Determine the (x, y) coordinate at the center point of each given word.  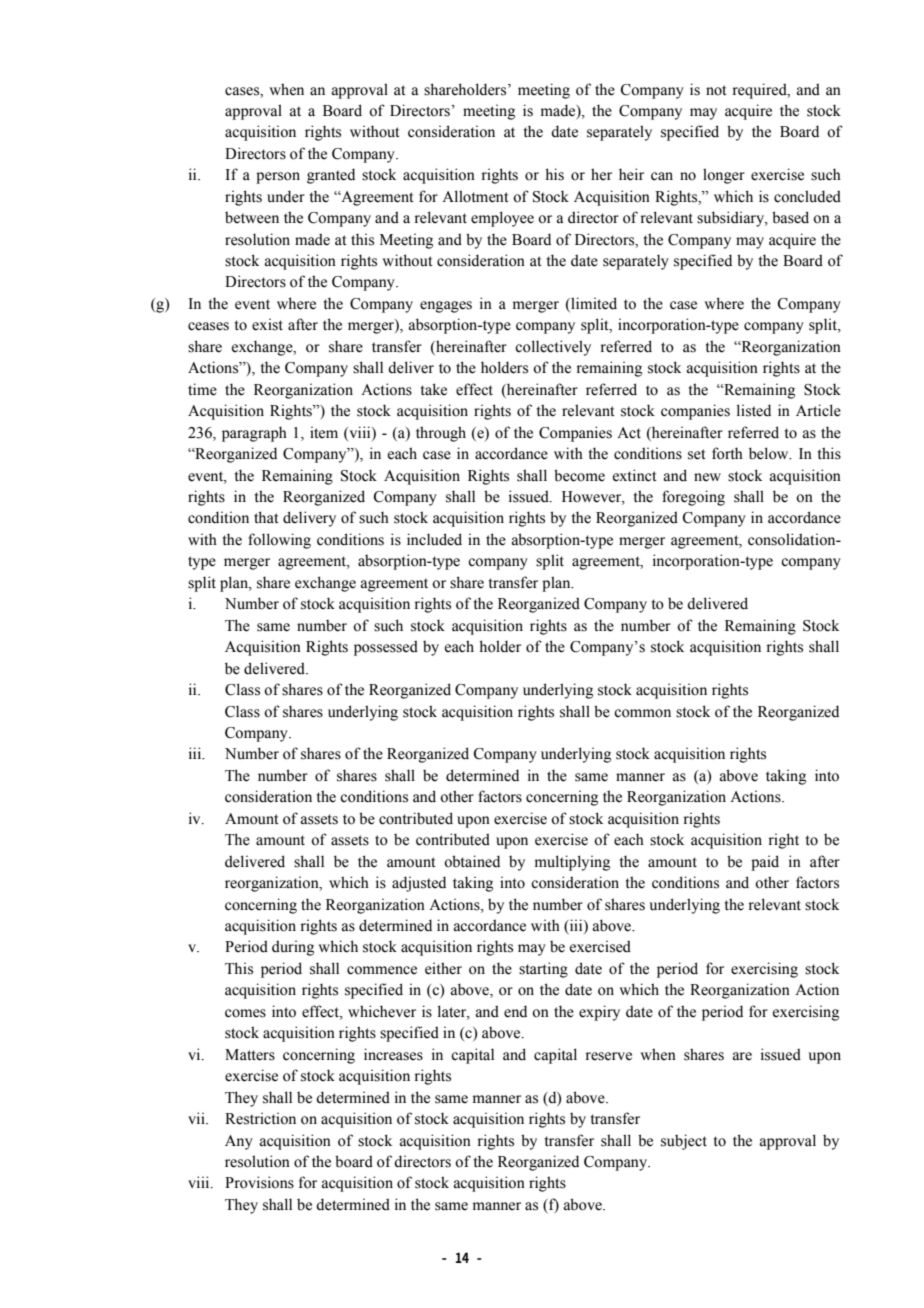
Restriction (260, 1118)
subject (684, 1142)
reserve (609, 1056)
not (716, 90)
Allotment (475, 196)
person (278, 178)
